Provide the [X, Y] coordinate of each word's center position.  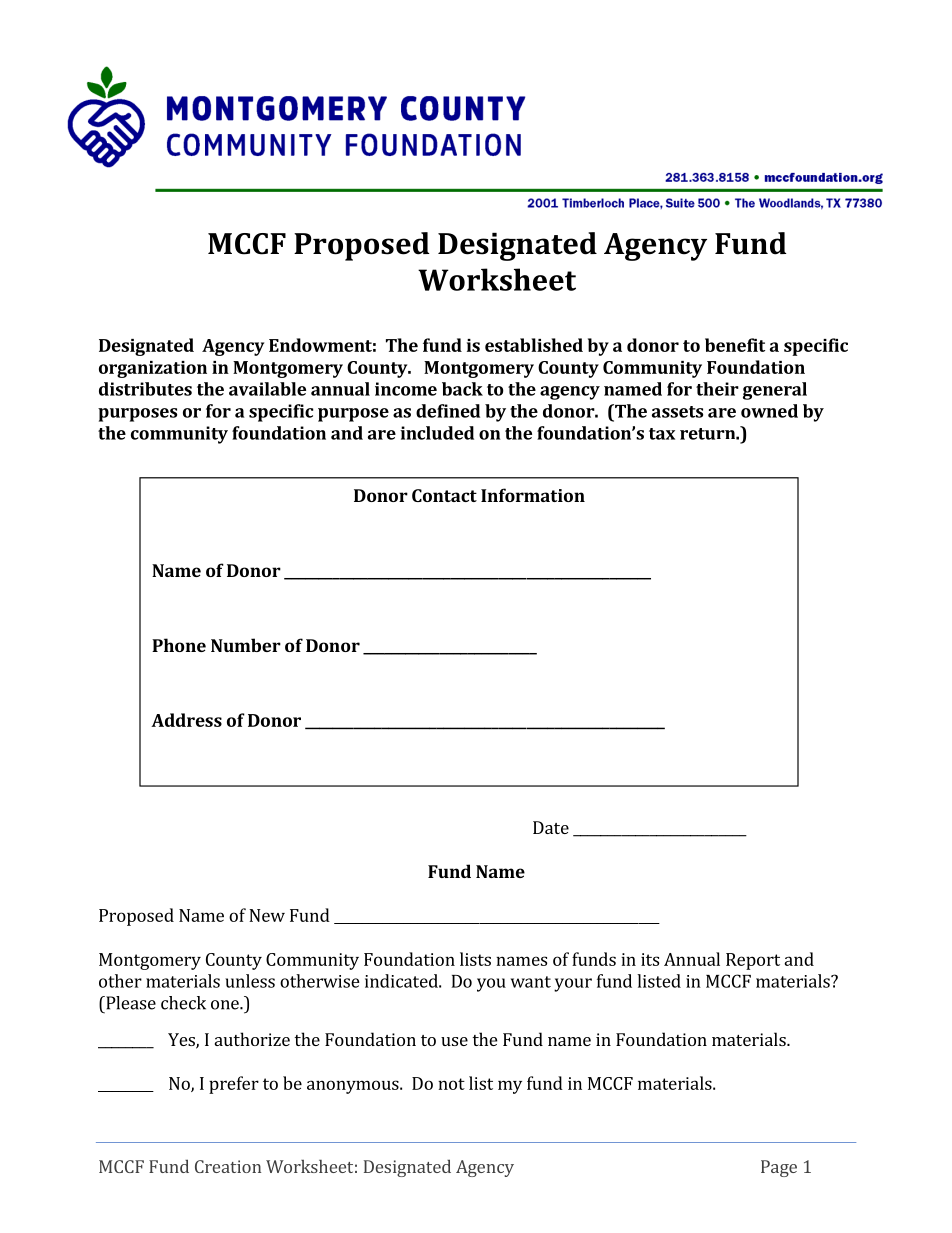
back [462, 389]
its [650, 959]
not [451, 1084]
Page [779, 1168]
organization [153, 369]
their [717, 389]
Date [551, 827]
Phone [179, 645]
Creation [228, 1166]
